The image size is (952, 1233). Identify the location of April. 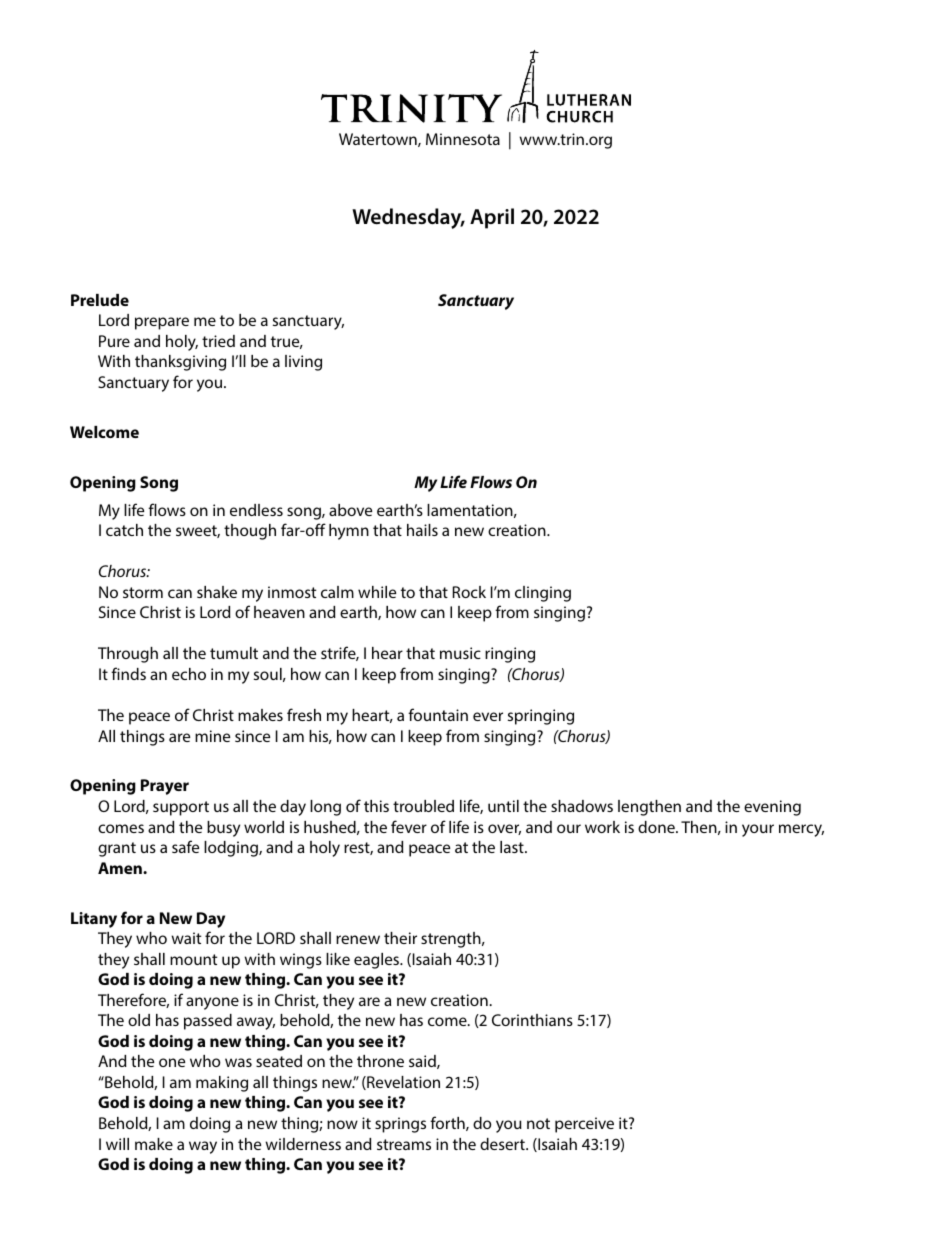
(492, 218).
